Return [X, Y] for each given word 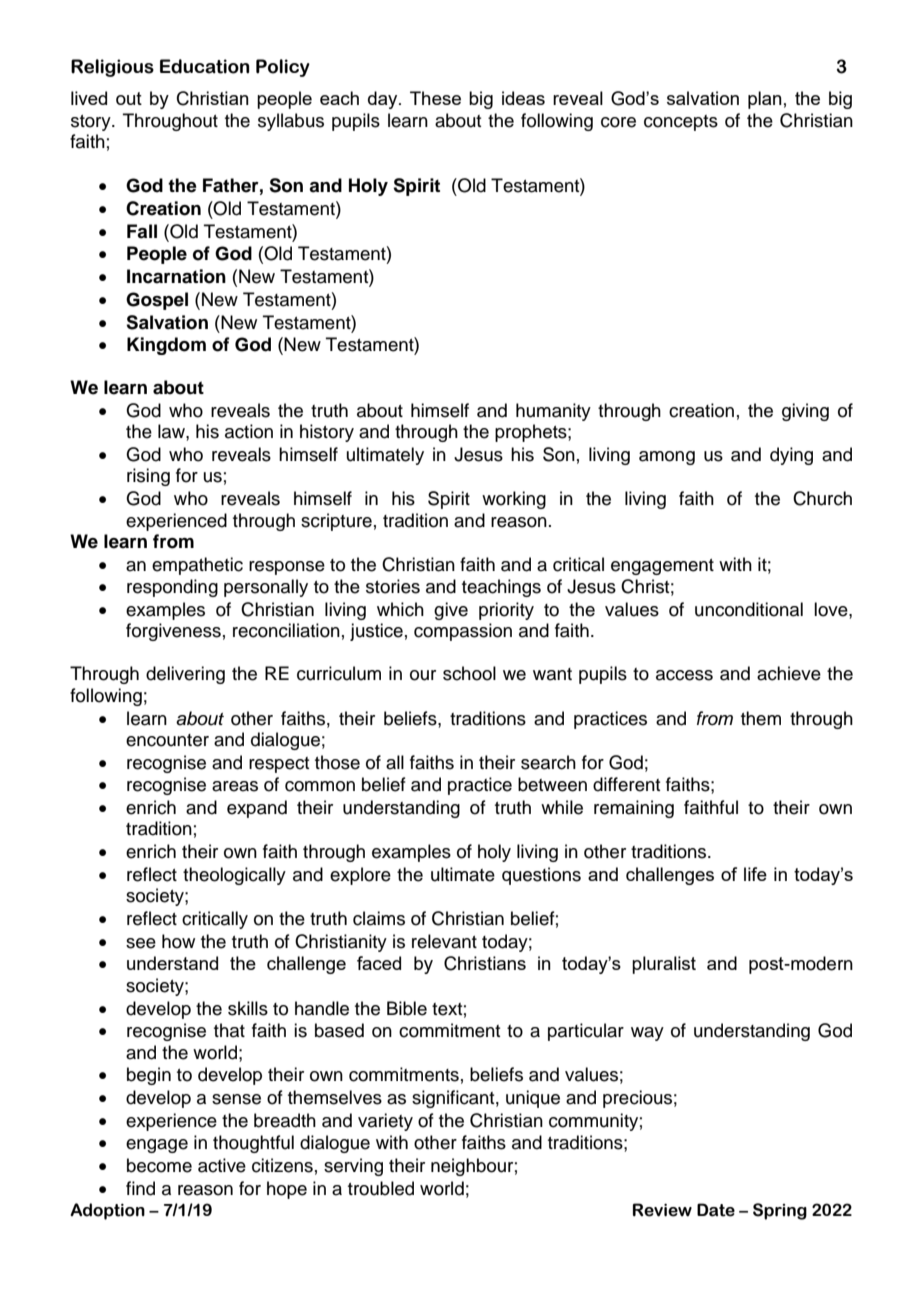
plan [765, 100]
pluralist [664, 965]
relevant [444, 941]
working [514, 500]
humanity [553, 412]
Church [822, 498]
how [178, 941]
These [435, 98]
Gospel [157, 301]
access [684, 675]
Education [204, 66]
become [159, 1165]
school [469, 673]
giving [805, 412]
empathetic [197, 566]
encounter [167, 740]
